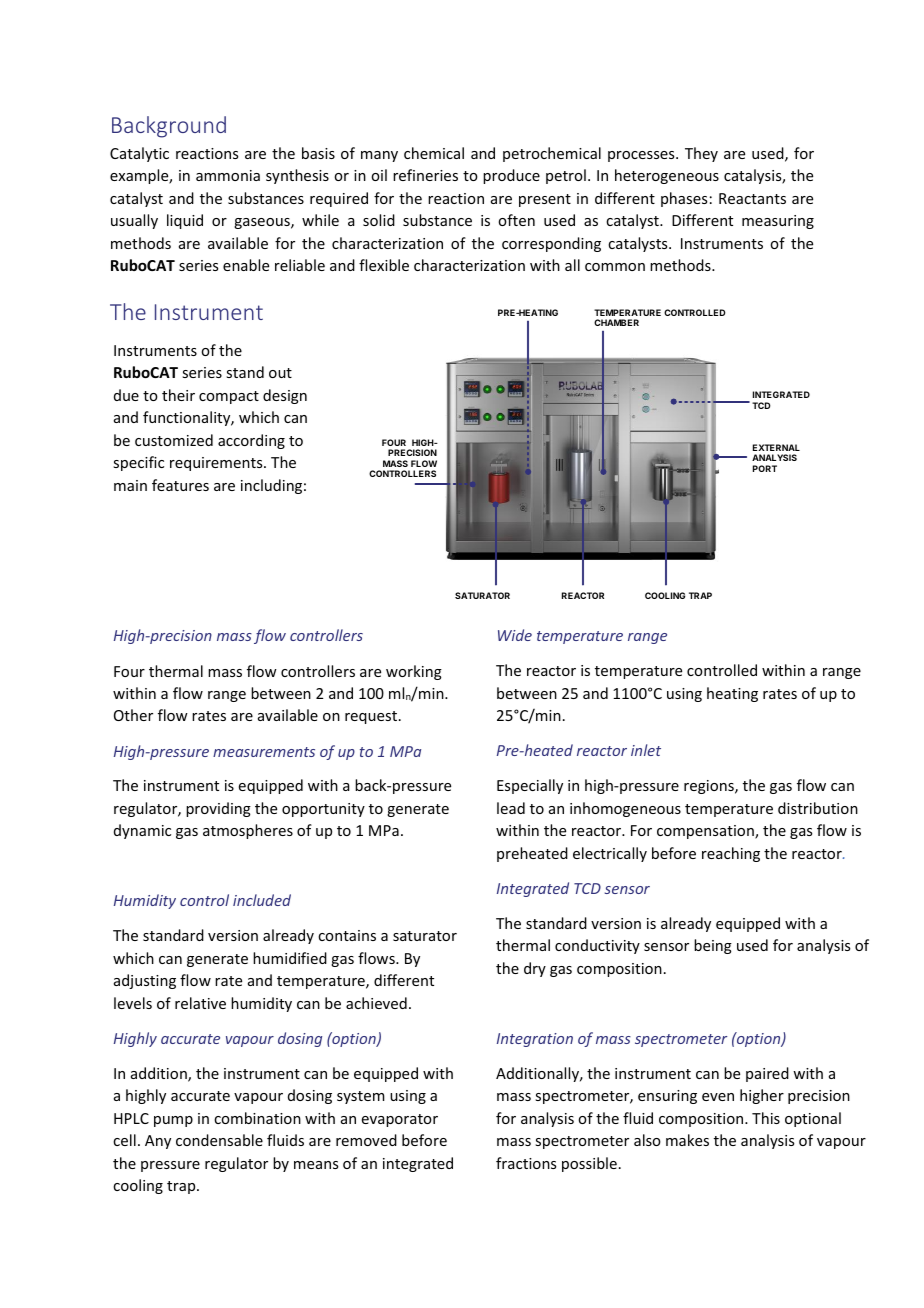 This image has height=1308, width=924. I want to click on ammonia, so click(228, 175).
